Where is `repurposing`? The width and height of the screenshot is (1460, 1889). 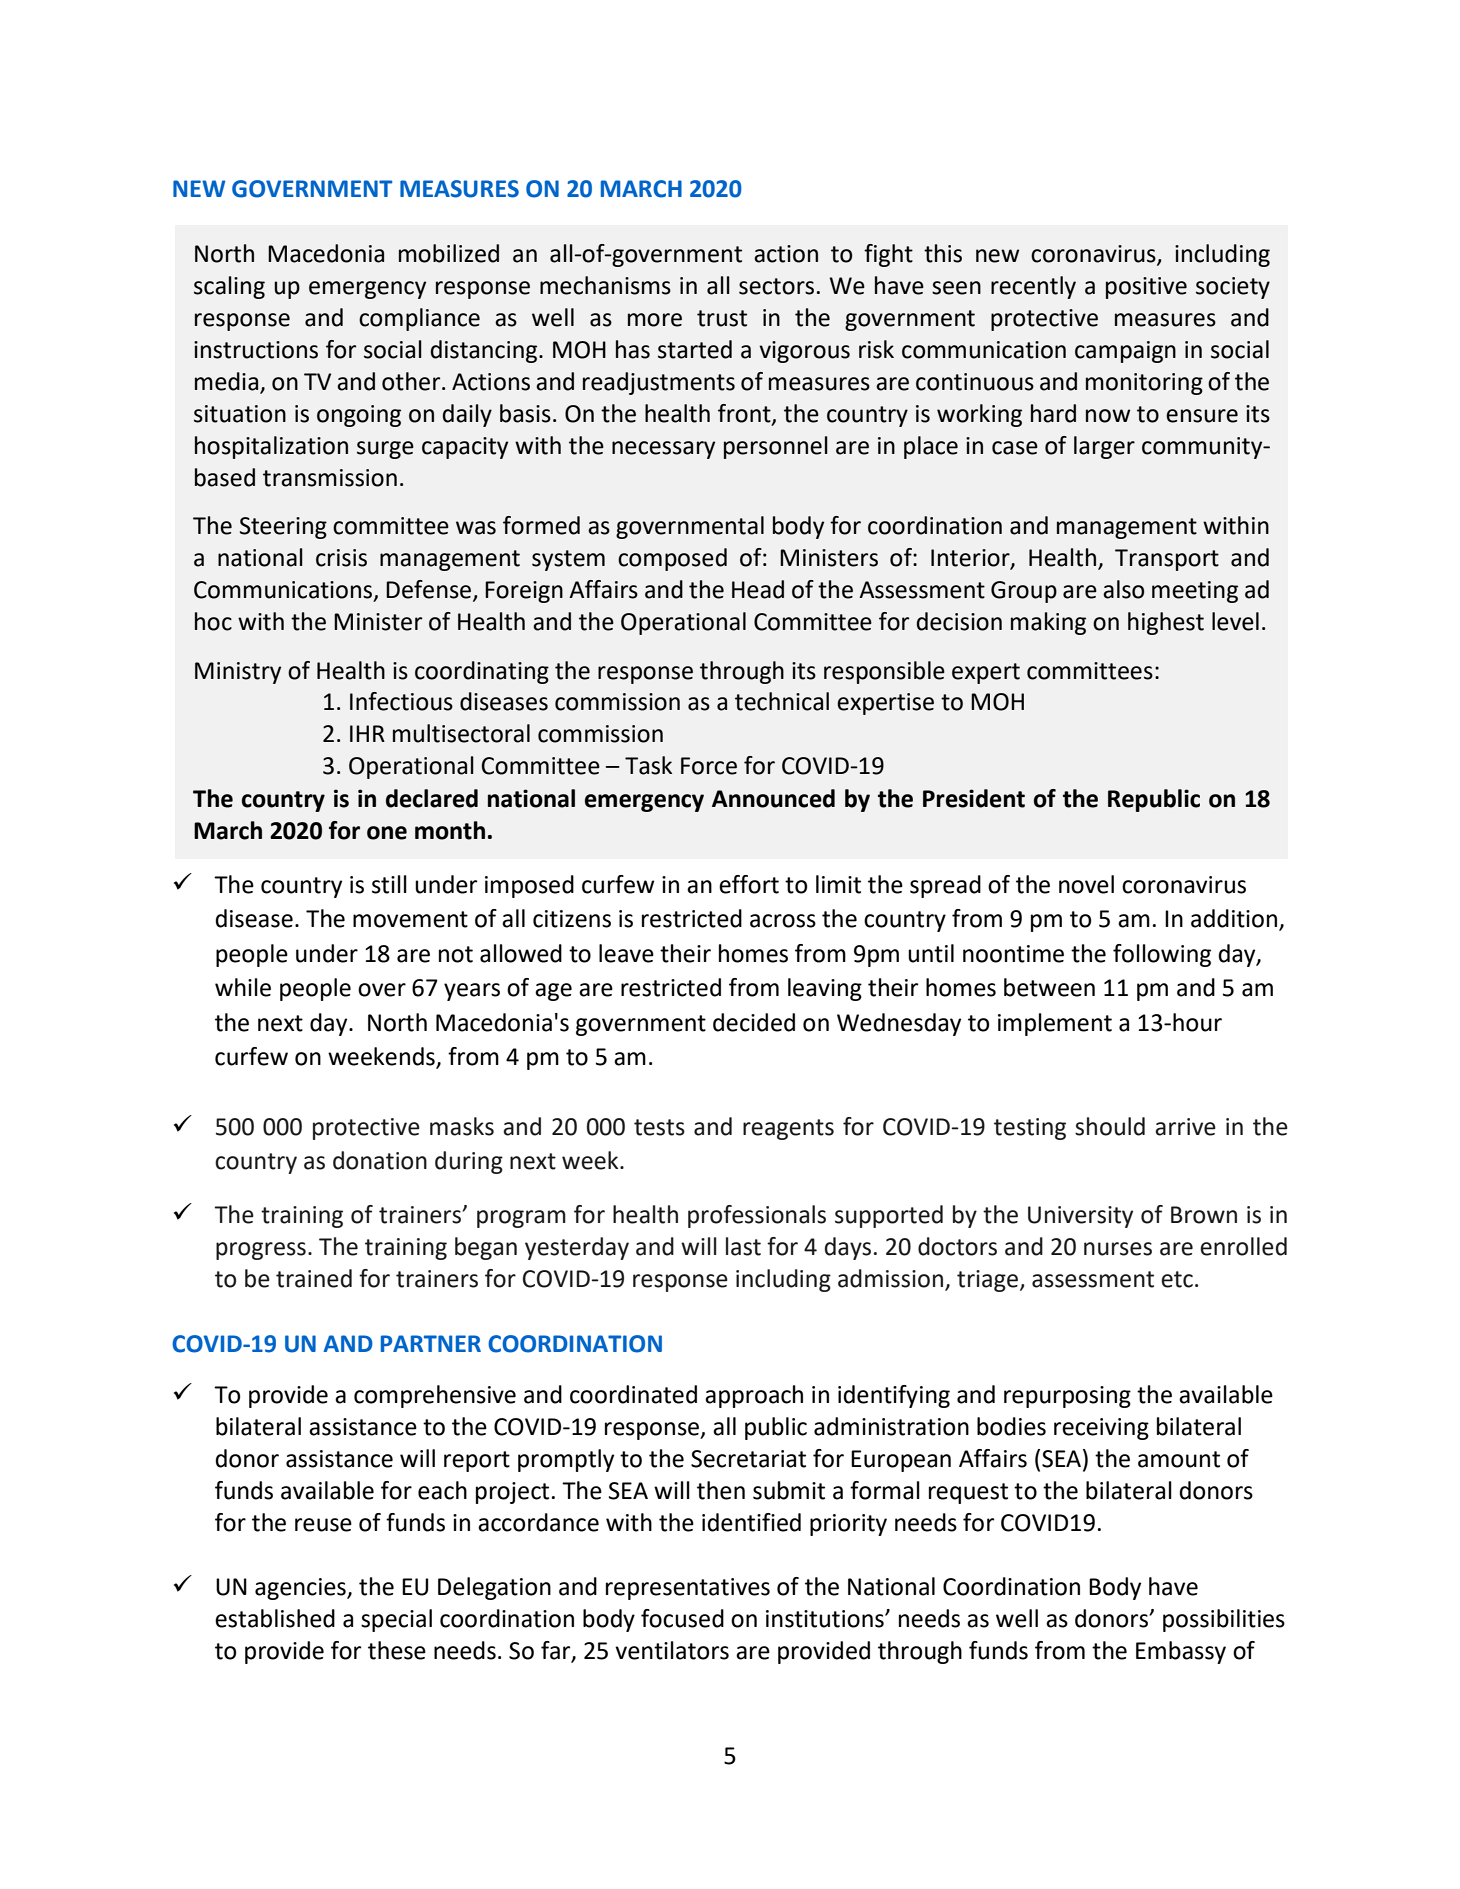 repurposing is located at coordinates (1067, 1397).
